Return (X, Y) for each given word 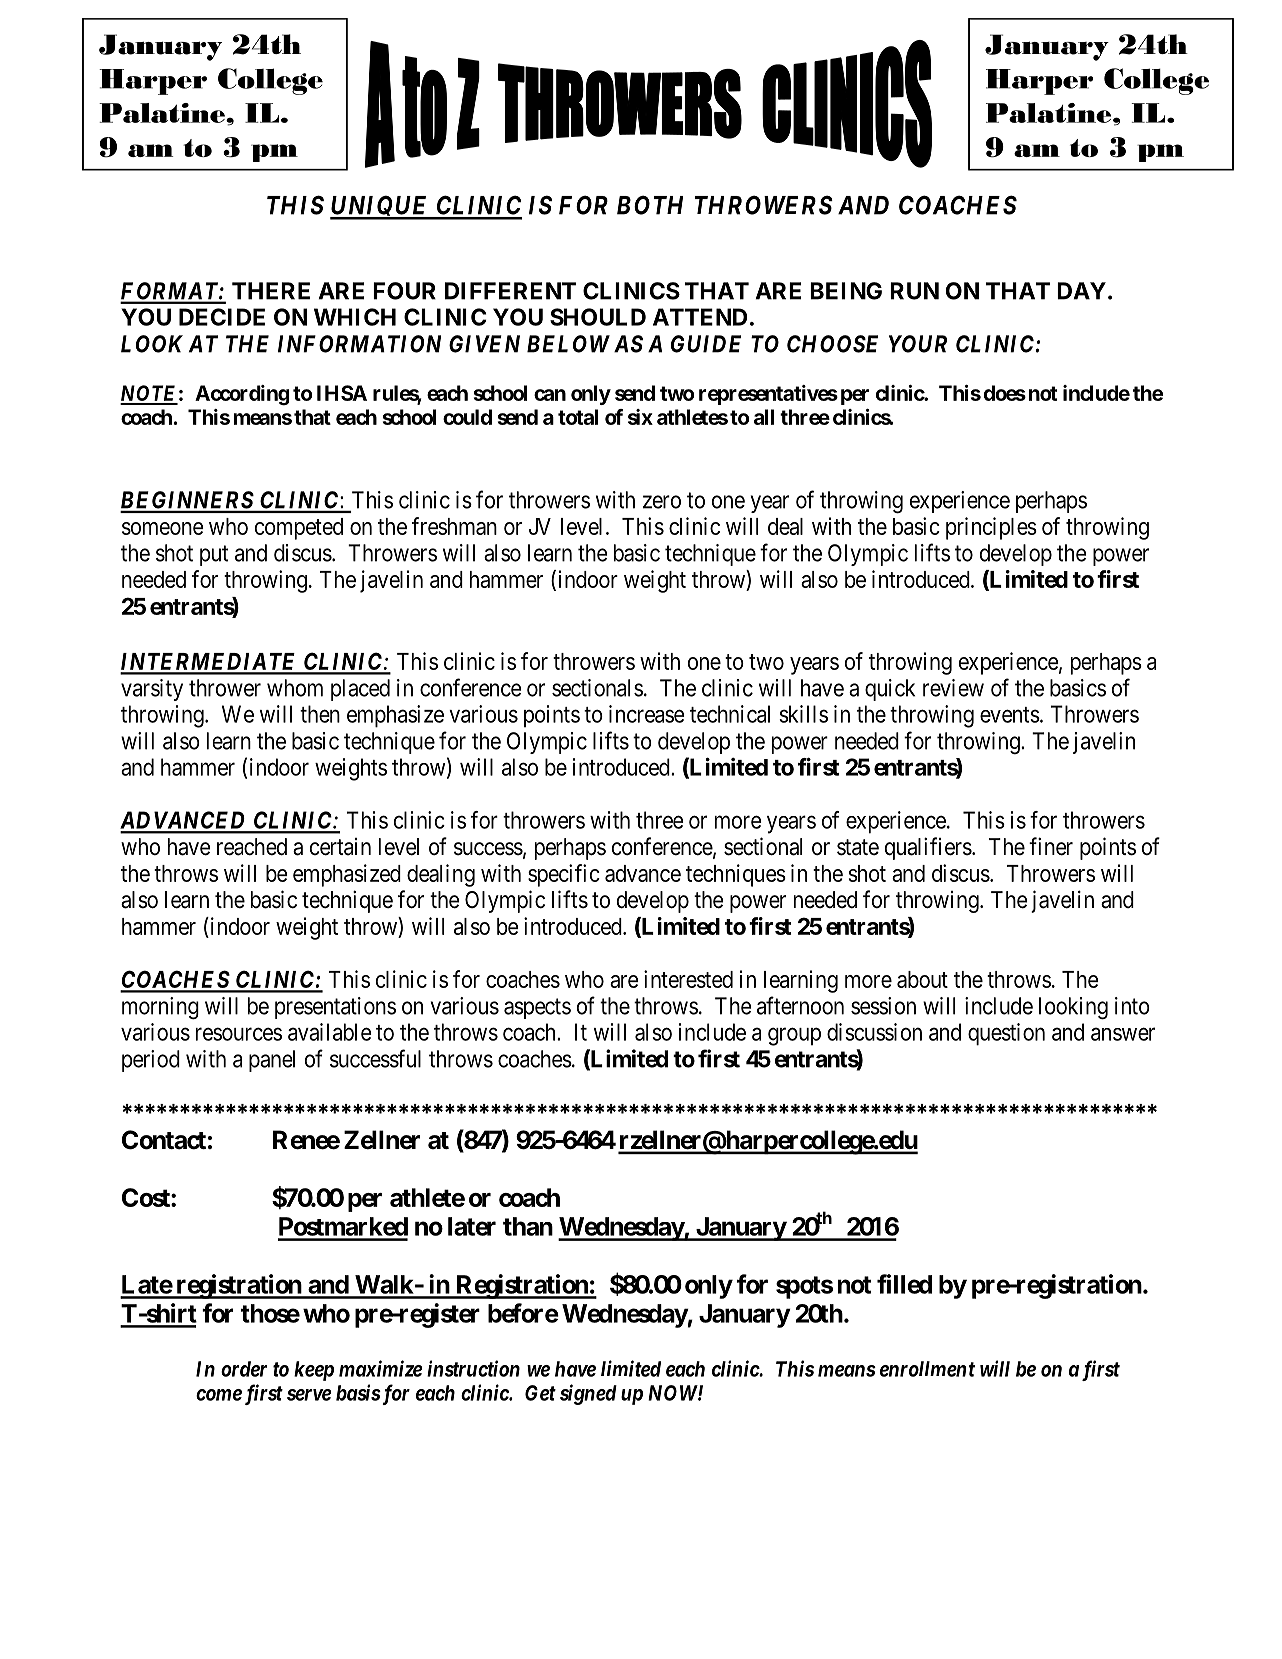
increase (646, 714)
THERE (271, 291)
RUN (914, 291)
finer (1051, 846)
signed (588, 1394)
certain (340, 847)
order (244, 1369)
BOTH (650, 205)
